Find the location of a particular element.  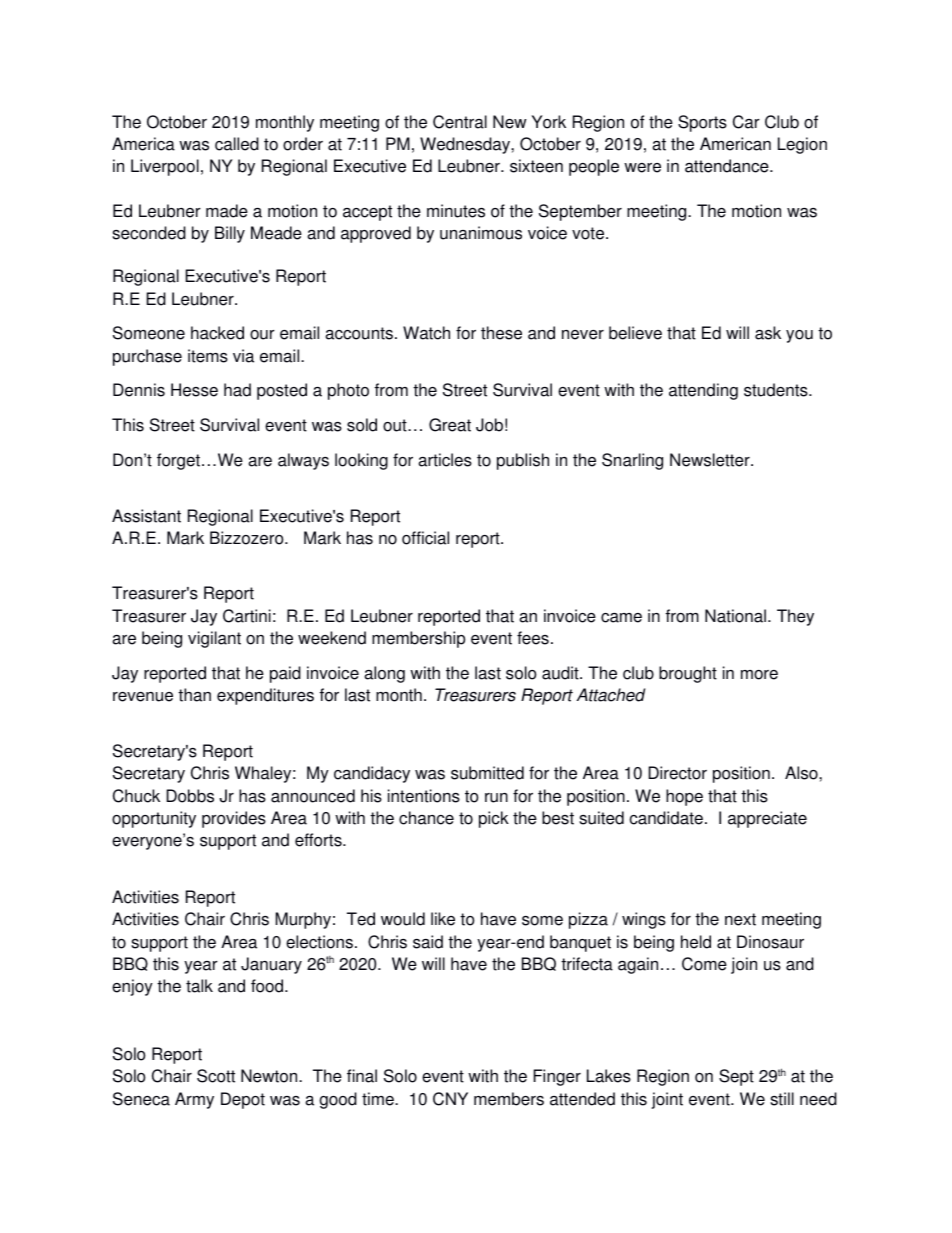

Great is located at coordinates (450, 425).
